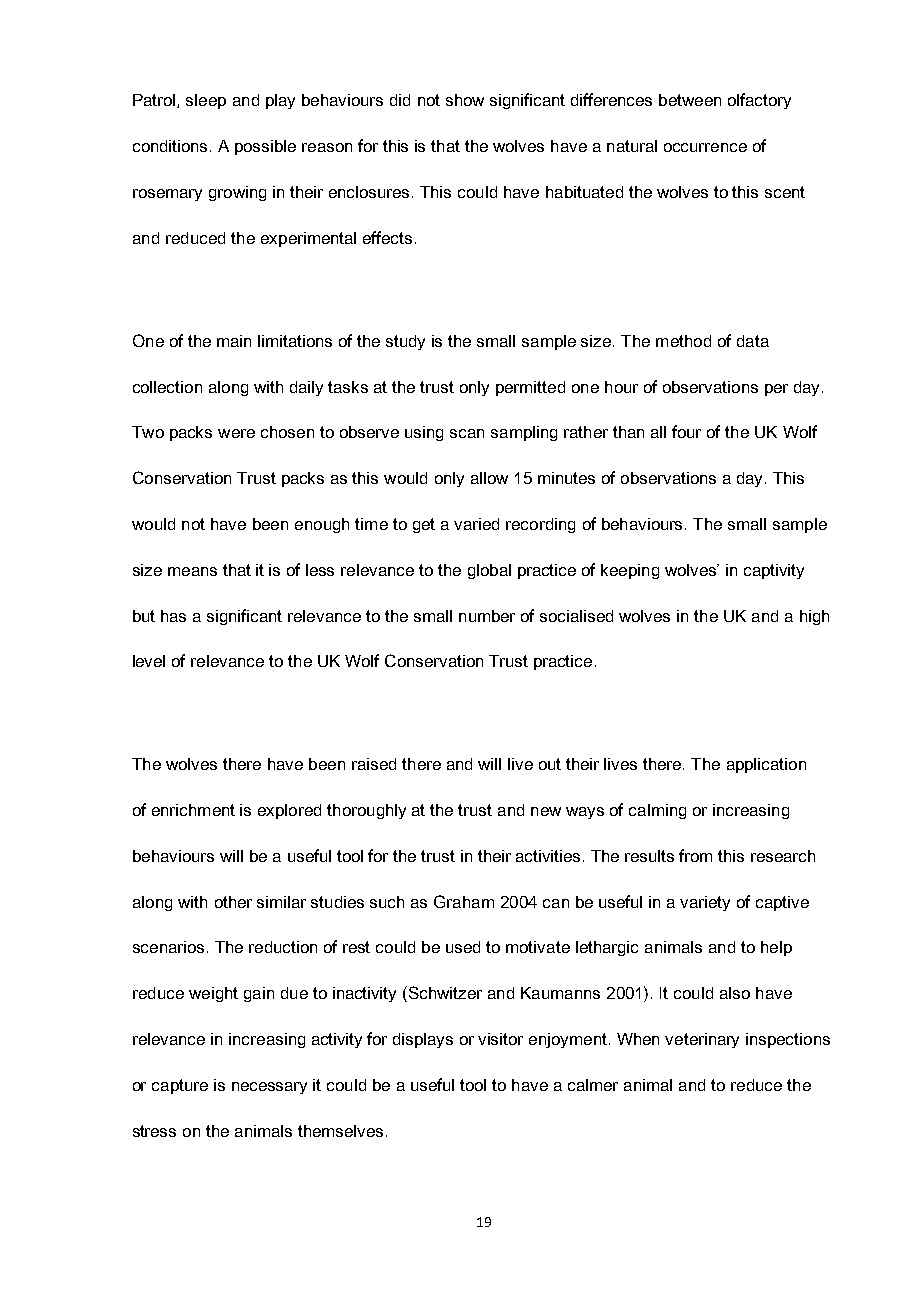 The image size is (924, 1308). Describe the element at coordinates (206, 101) in the page. I see `sleep` at that location.
